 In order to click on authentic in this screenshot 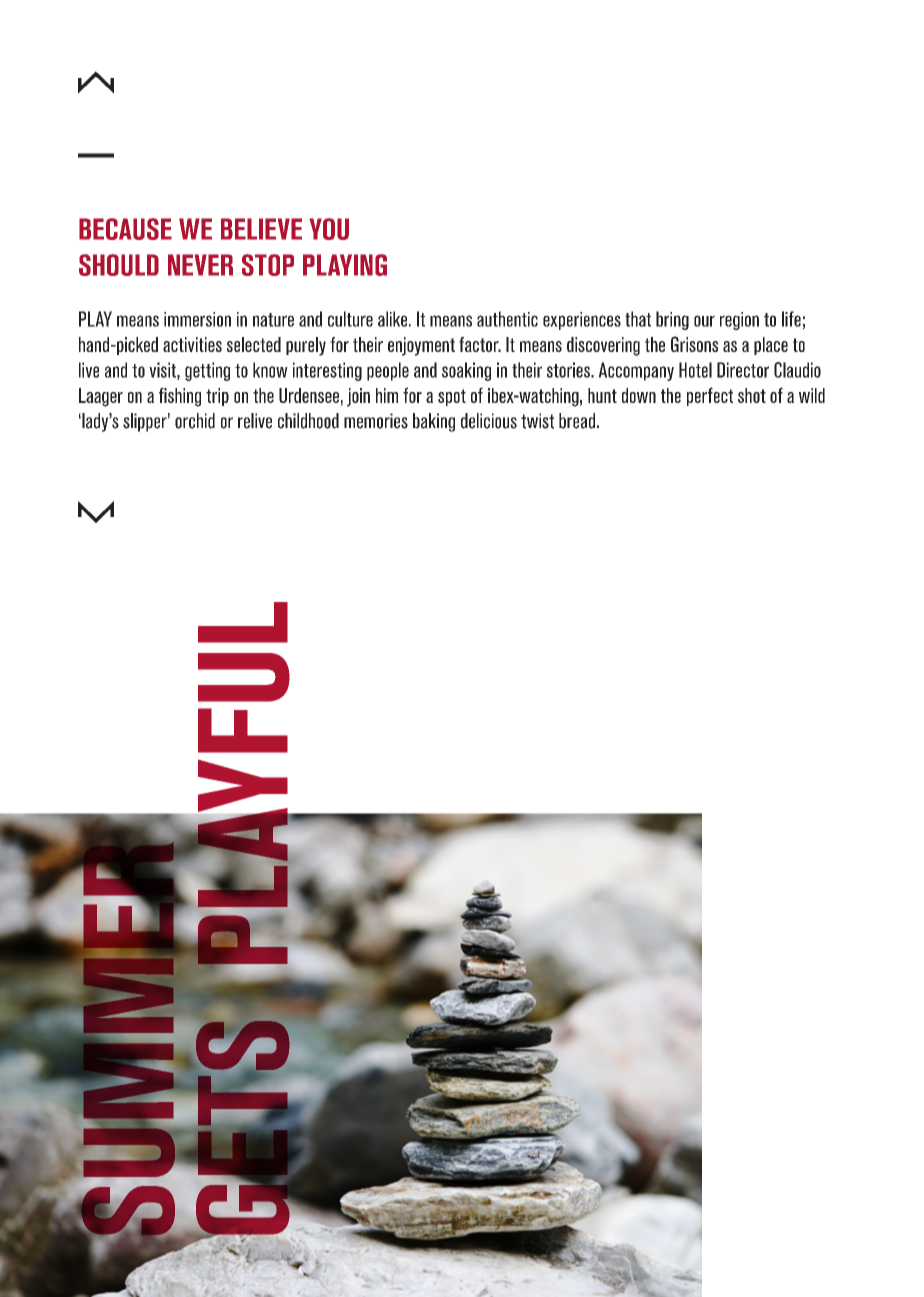, I will do `click(507, 319)`.
